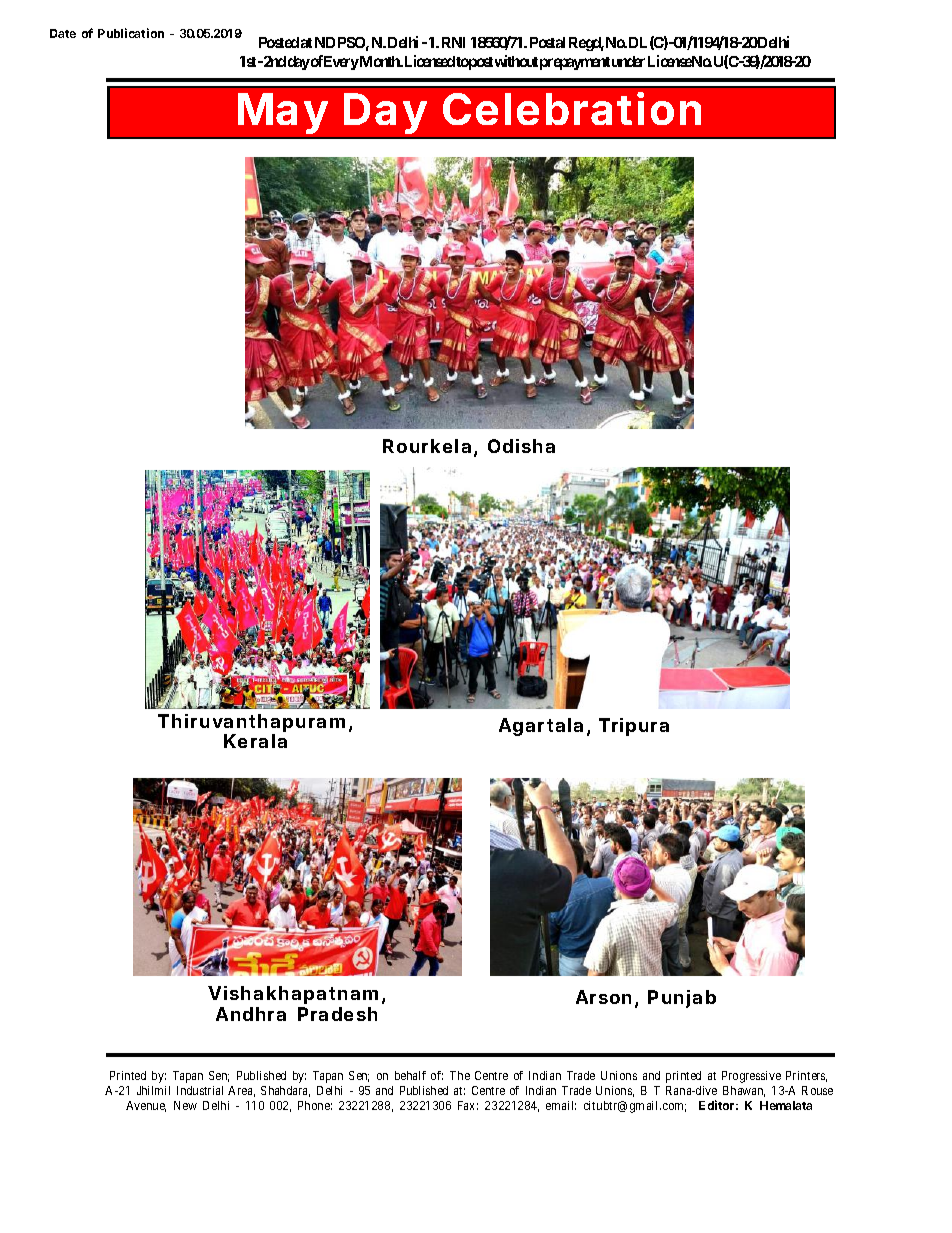 The image size is (952, 1233). I want to click on Celebration, so click(572, 108).
